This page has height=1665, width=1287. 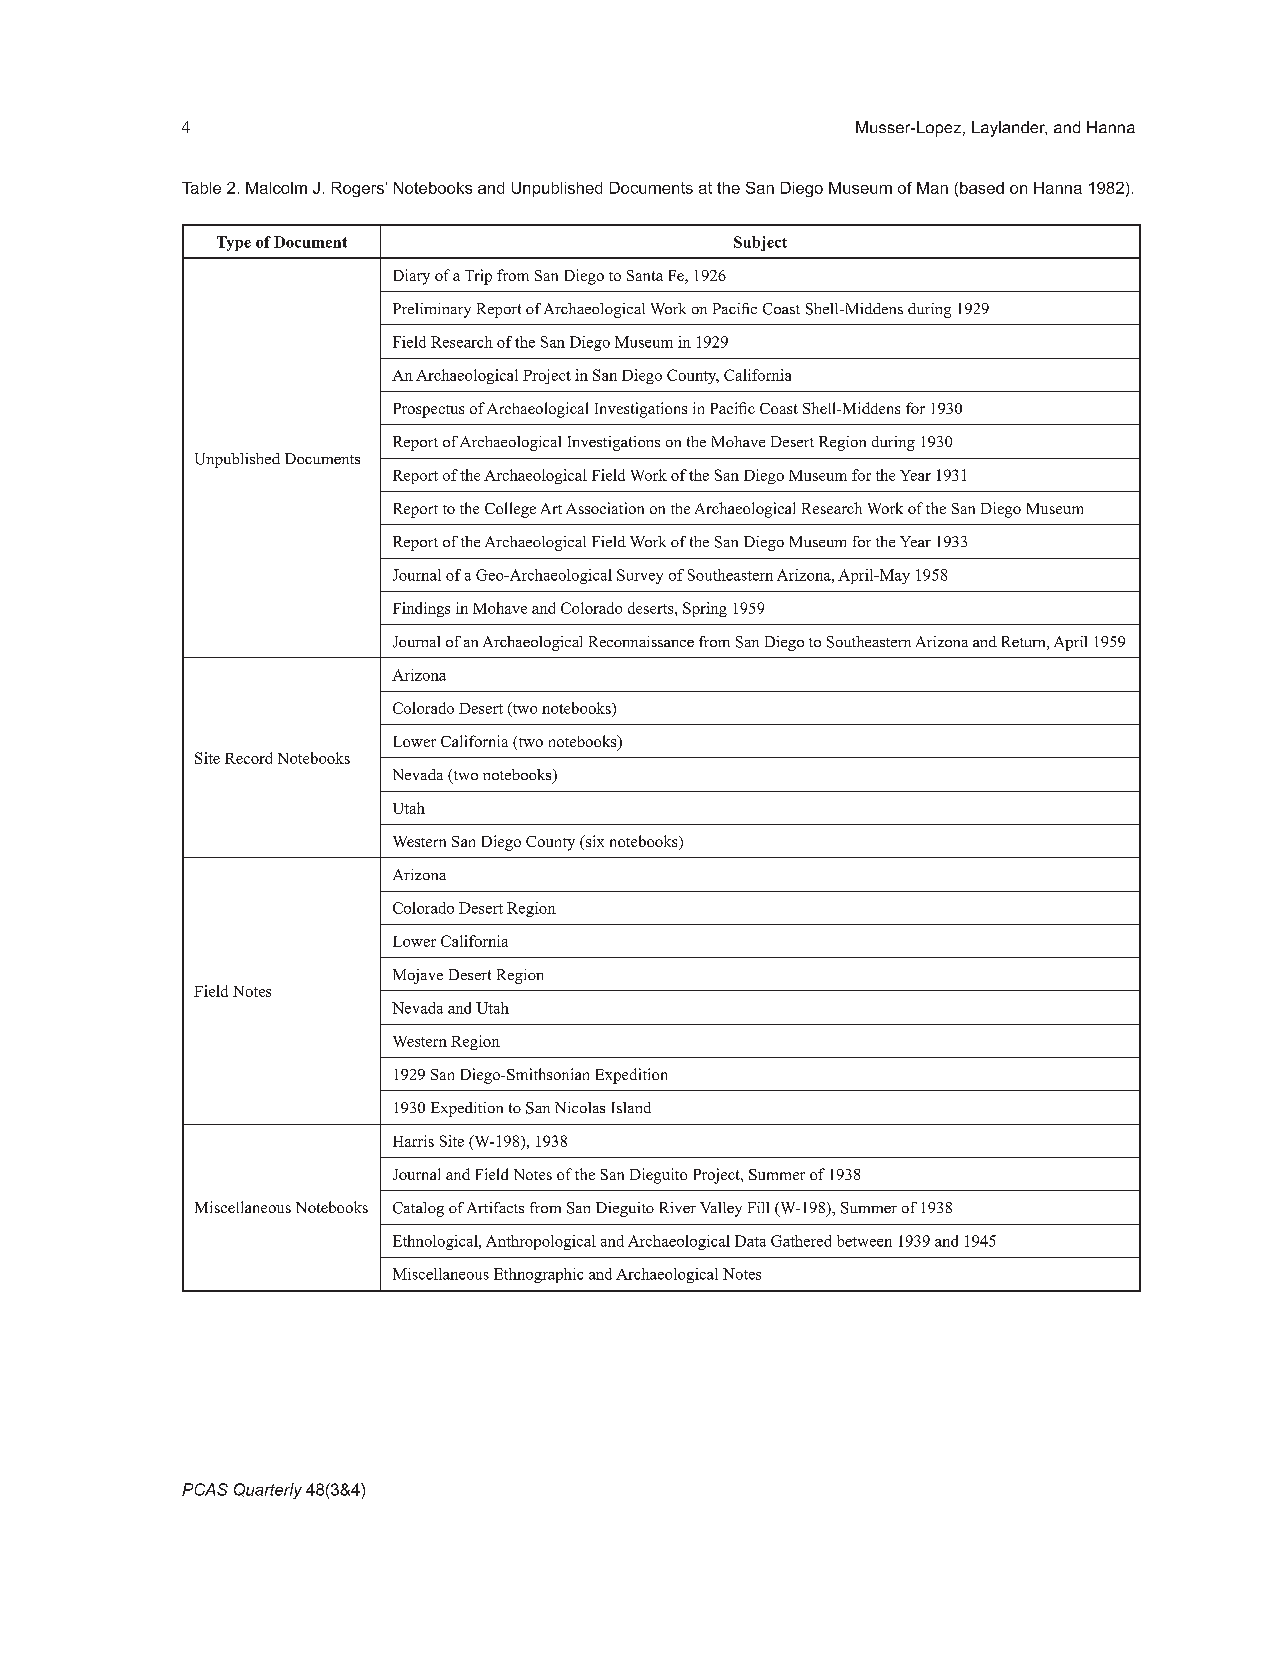 I want to click on Record, so click(x=248, y=758).
